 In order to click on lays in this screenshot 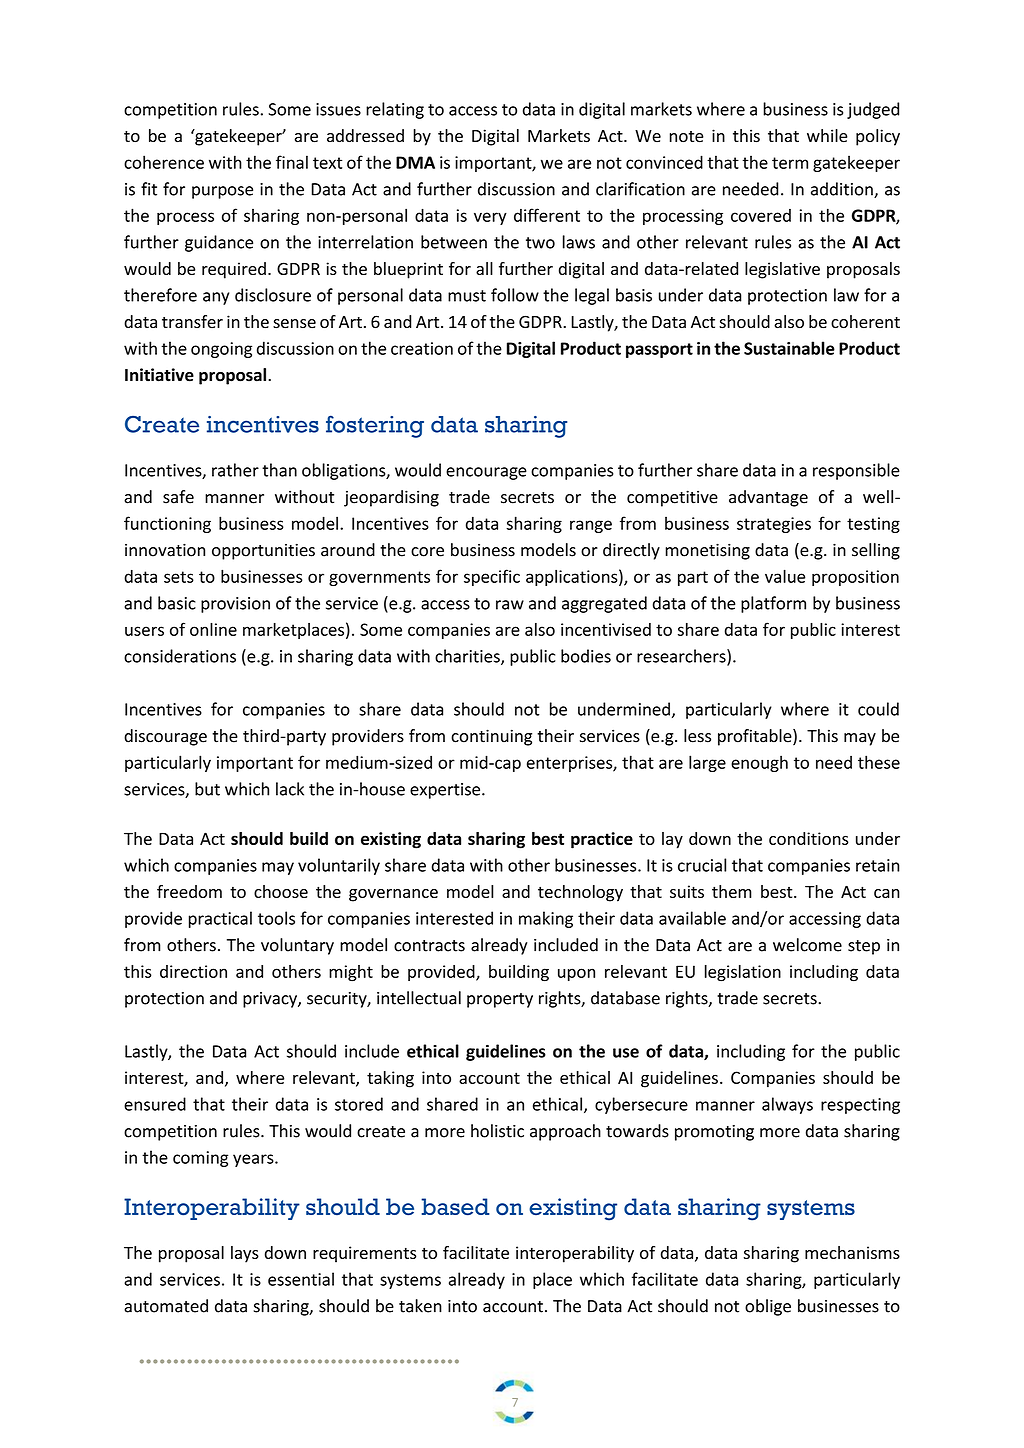, I will do `click(245, 1254)`.
